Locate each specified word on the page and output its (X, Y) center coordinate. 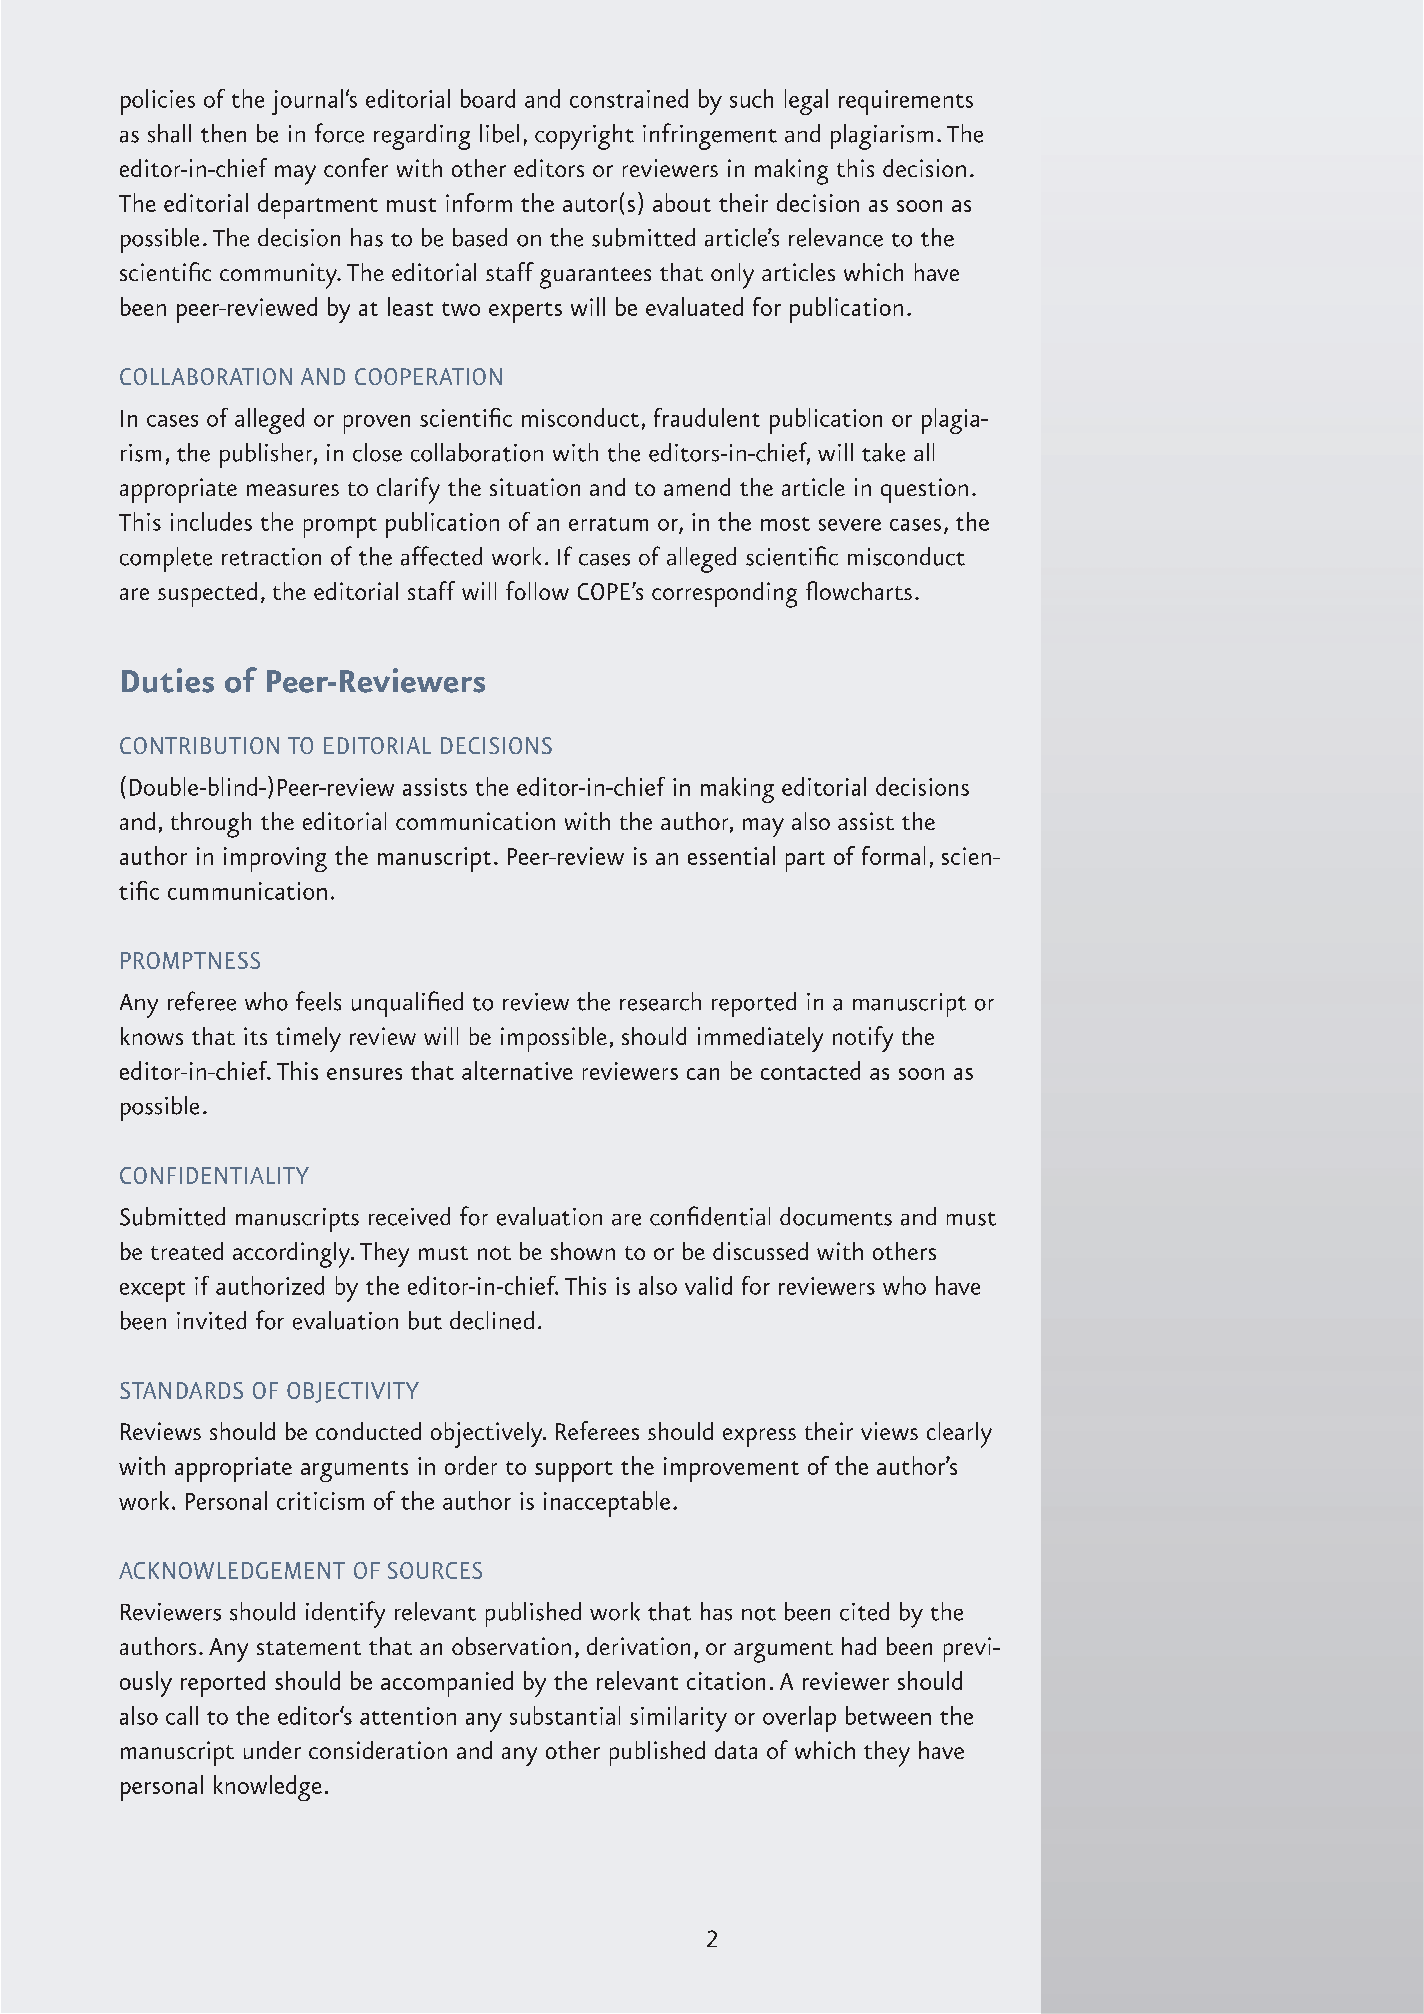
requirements (906, 102)
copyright (584, 137)
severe (850, 525)
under (272, 1750)
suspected (207, 594)
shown (583, 1251)
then (223, 133)
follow (537, 590)
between (888, 1715)
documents (836, 1216)
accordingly (293, 1255)
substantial (565, 1715)
